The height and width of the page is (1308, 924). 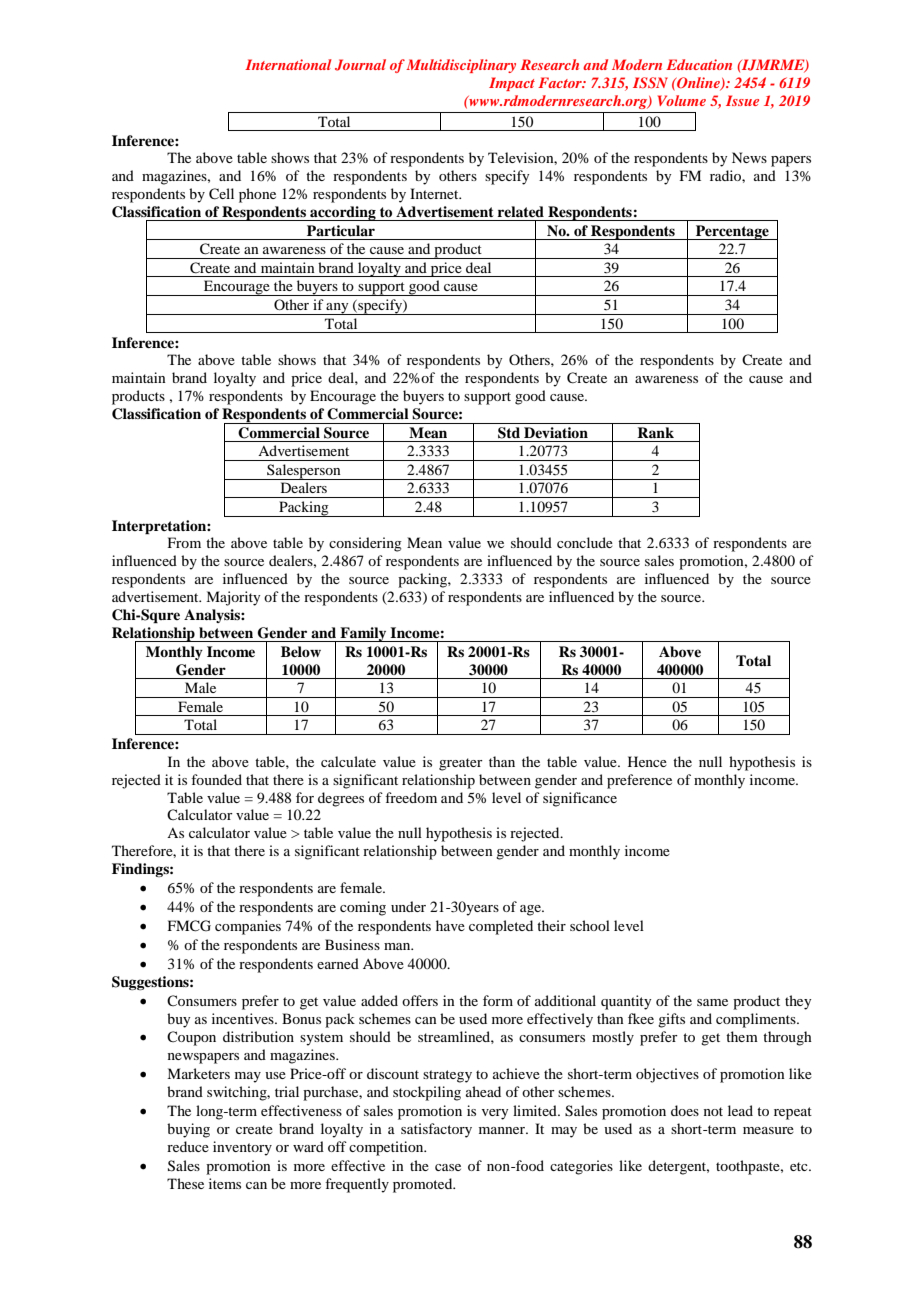 I want to click on founded, so click(x=216, y=779).
